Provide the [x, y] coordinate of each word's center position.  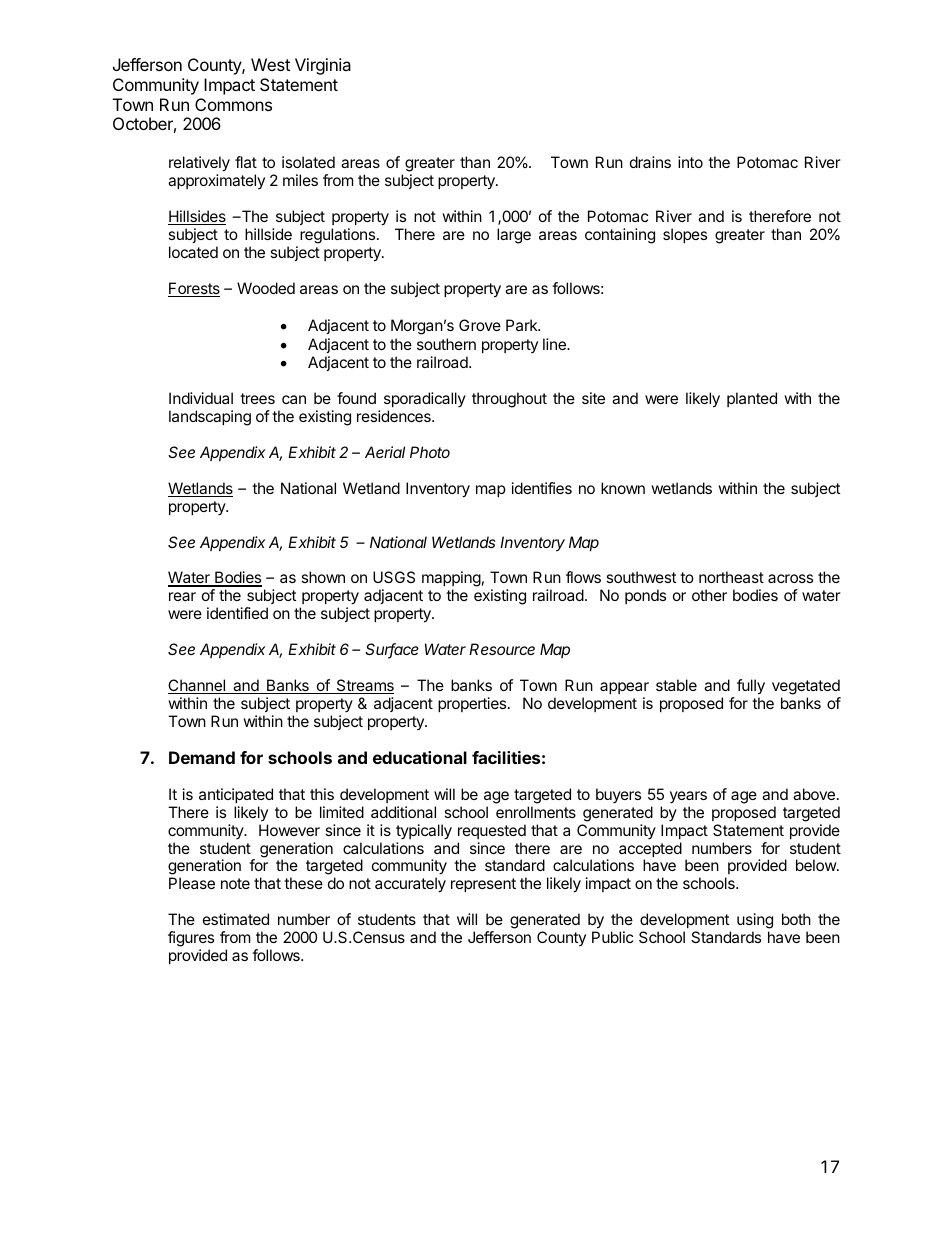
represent [483, 885]
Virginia [323, 66]
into [690, 162]
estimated [236, 919]
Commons [233, 104]
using [755, 922]
